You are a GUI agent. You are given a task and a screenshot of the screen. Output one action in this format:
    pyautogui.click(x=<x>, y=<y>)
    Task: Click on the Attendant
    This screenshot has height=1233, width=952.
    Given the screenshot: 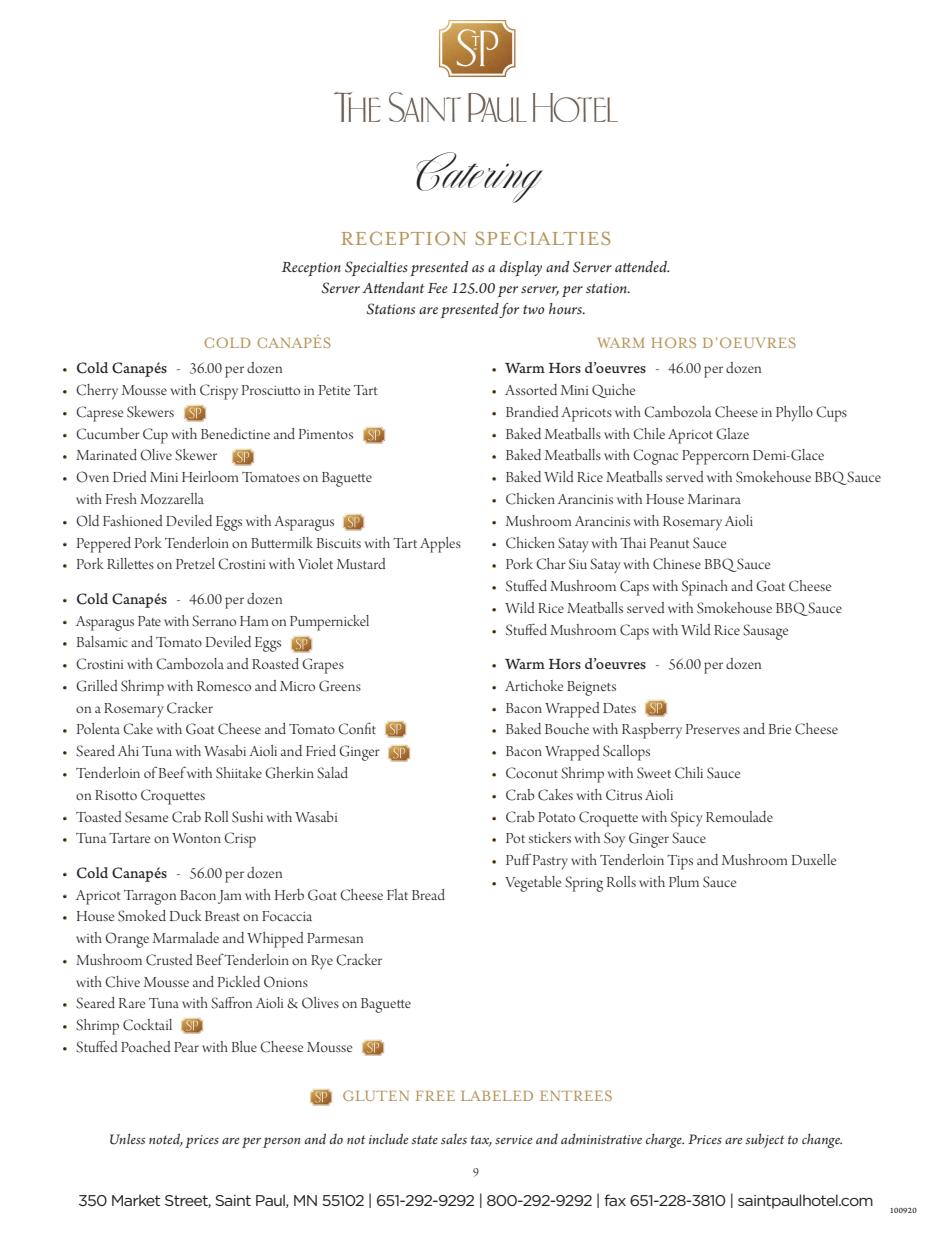 What is the action you would take?
    pyautogui.click(x=393, y=288)
